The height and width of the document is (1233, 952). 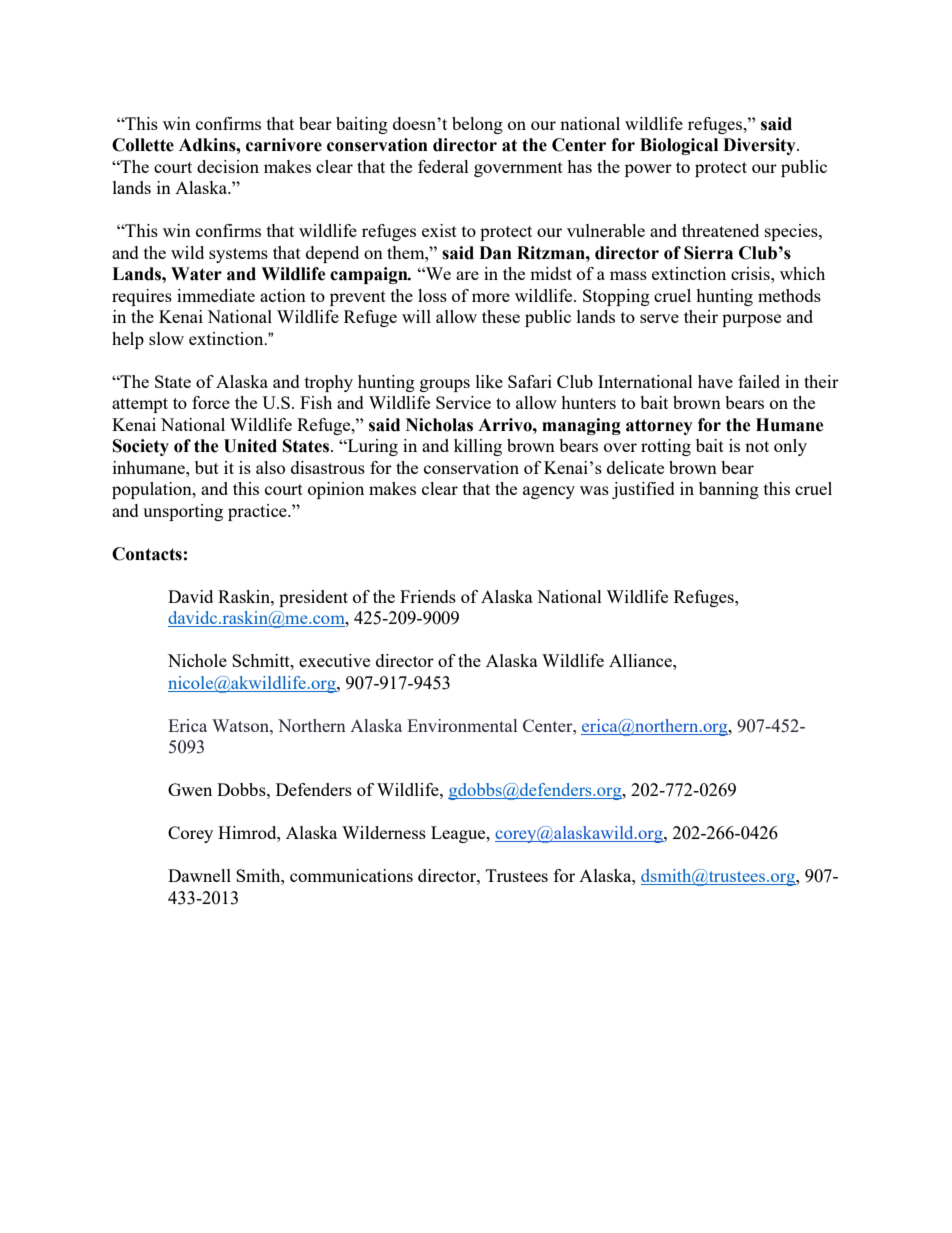 What do you see at coordinates (428, 596) in the document?
I see `Friends` at bounding box center [428, 596].
